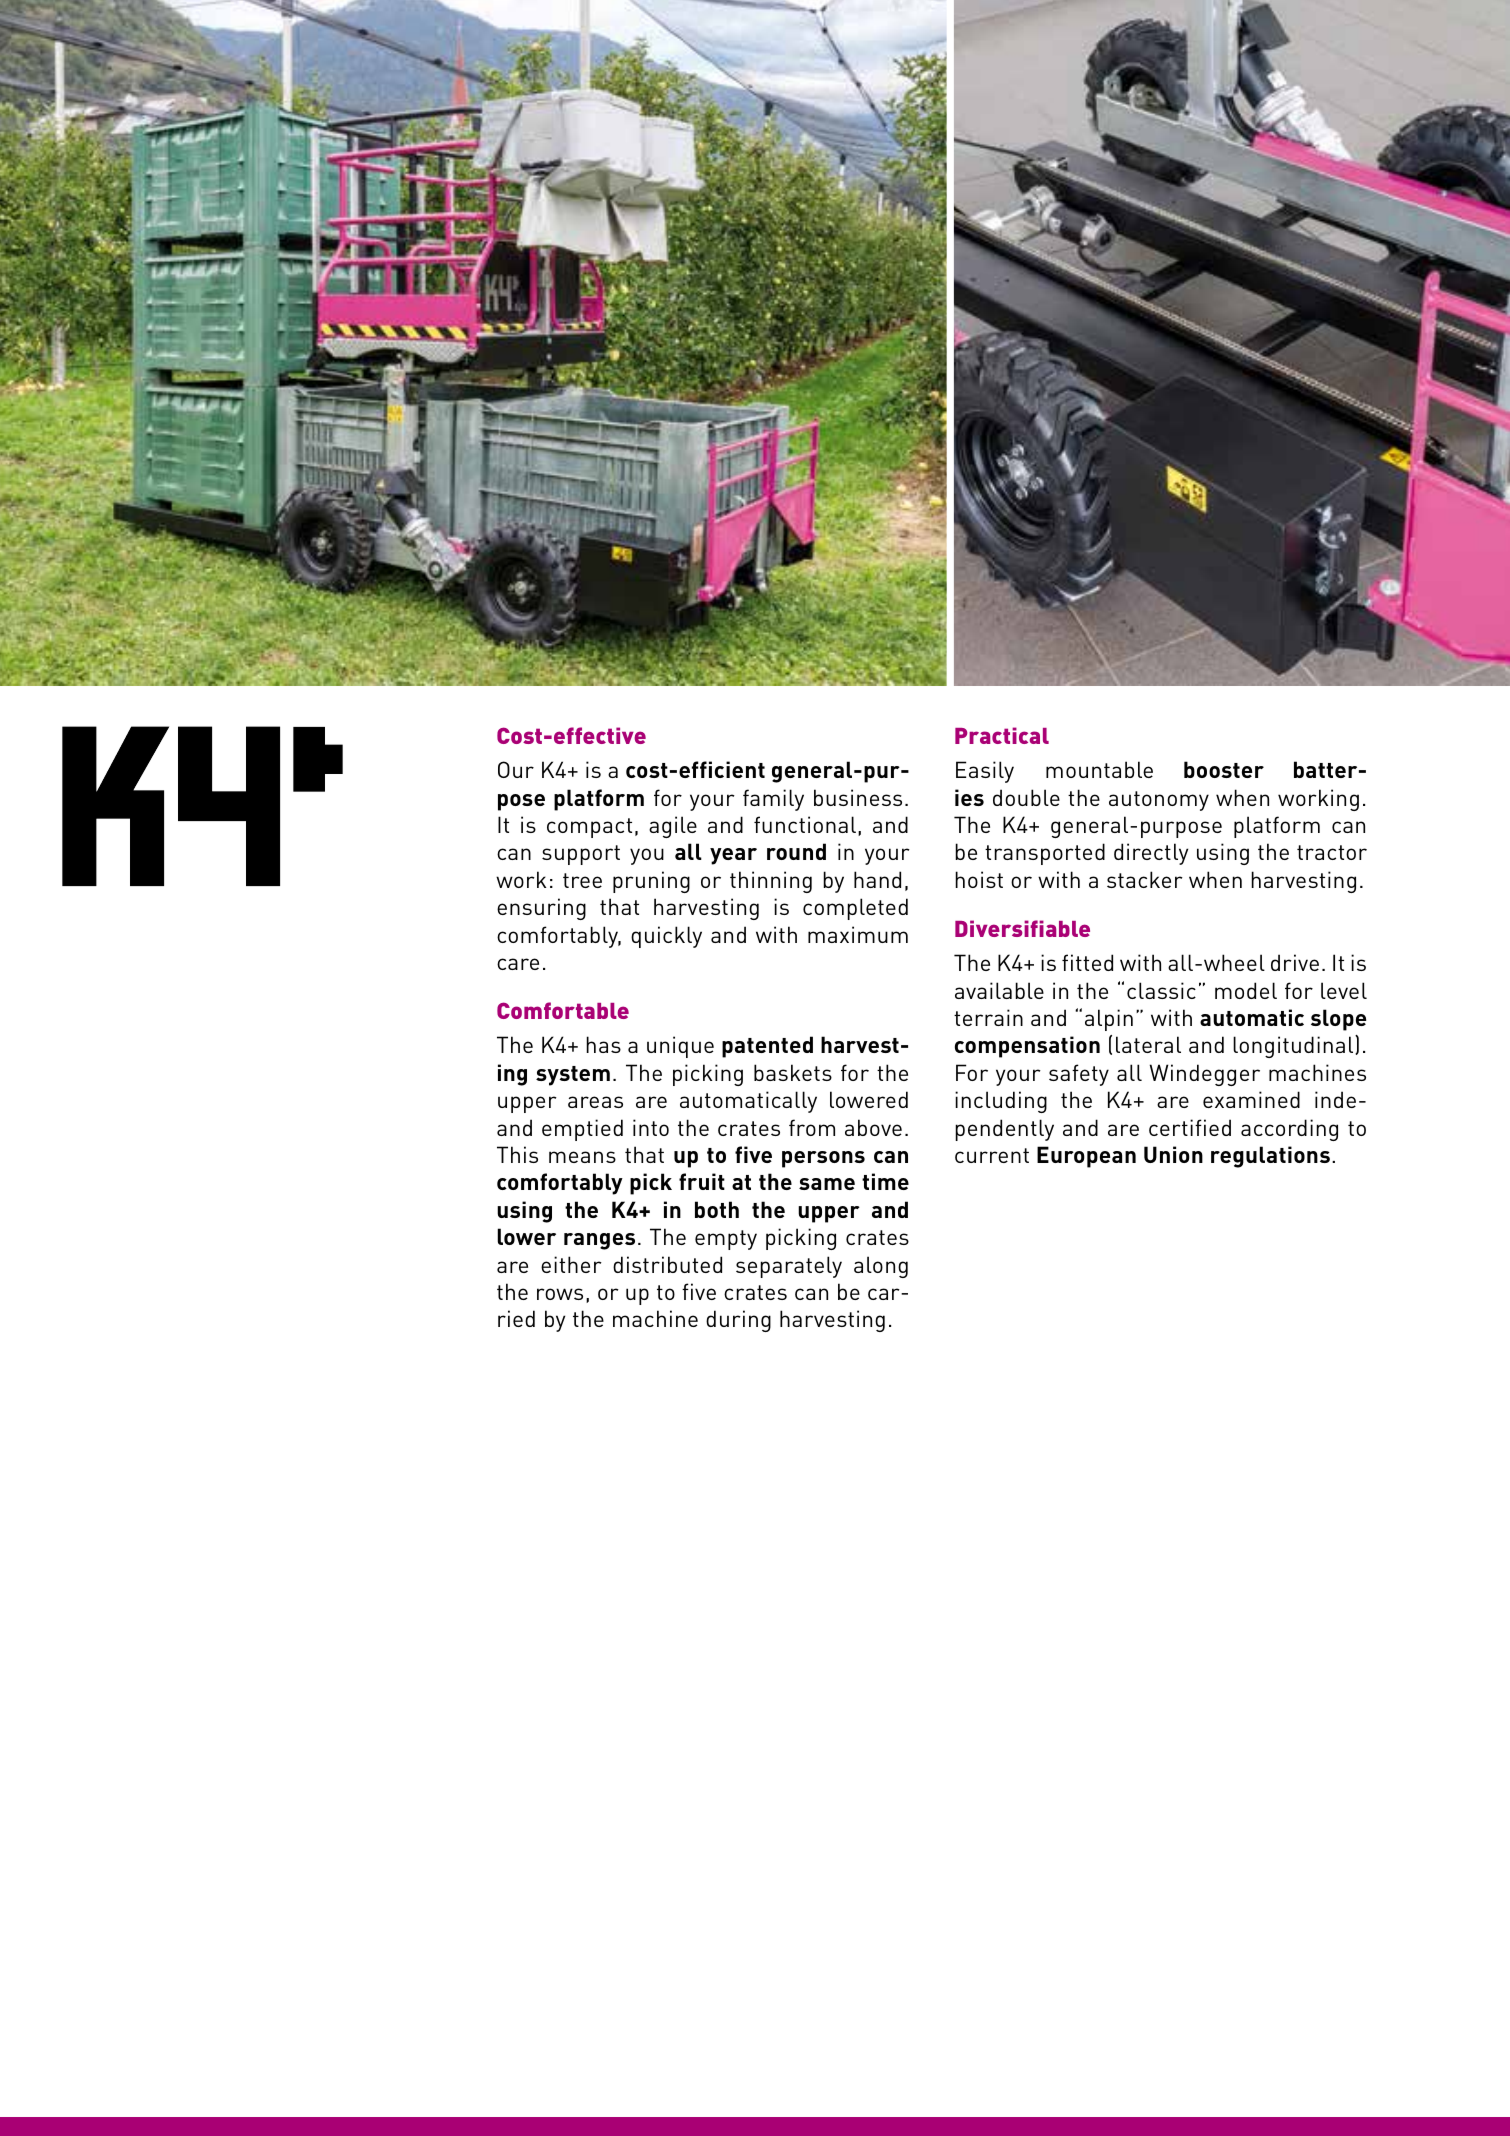  I want to click on along, so click(881, 1267).
